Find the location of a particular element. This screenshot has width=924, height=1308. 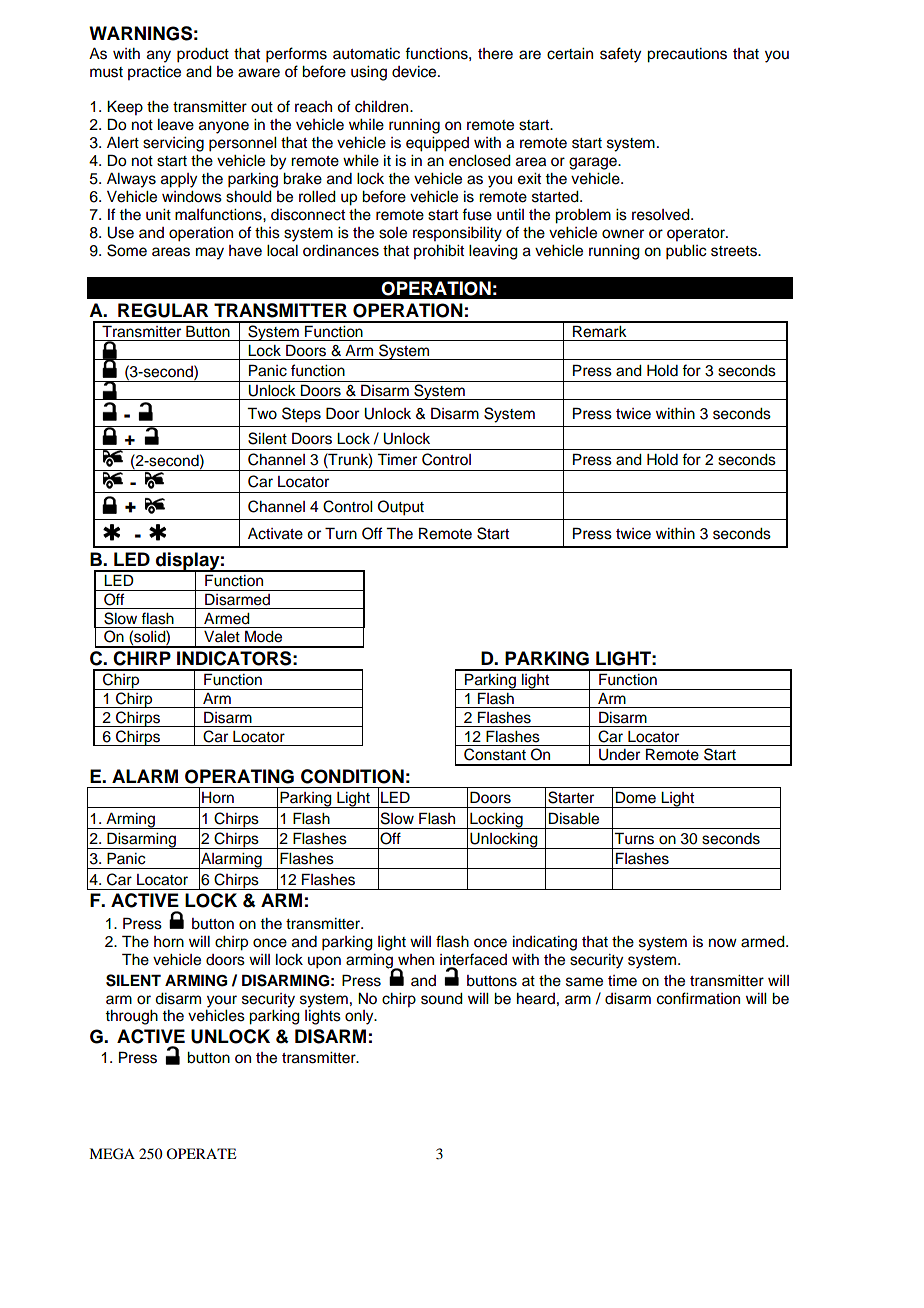

only is located at coordinates (360, 1017).
